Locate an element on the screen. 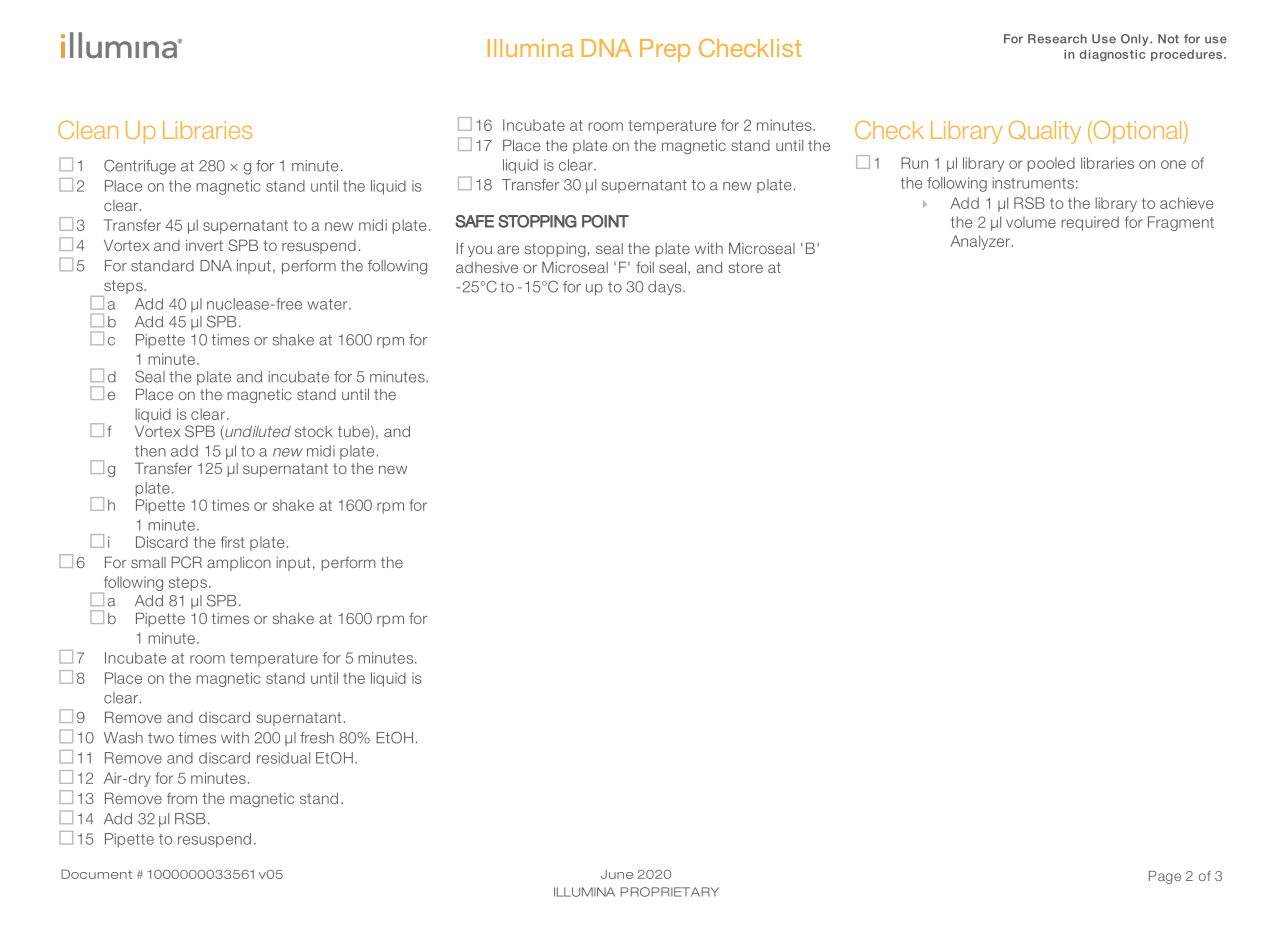 This screenshot has height=944, width=1288. Centrifuge is located at coordinates (140, 167).
